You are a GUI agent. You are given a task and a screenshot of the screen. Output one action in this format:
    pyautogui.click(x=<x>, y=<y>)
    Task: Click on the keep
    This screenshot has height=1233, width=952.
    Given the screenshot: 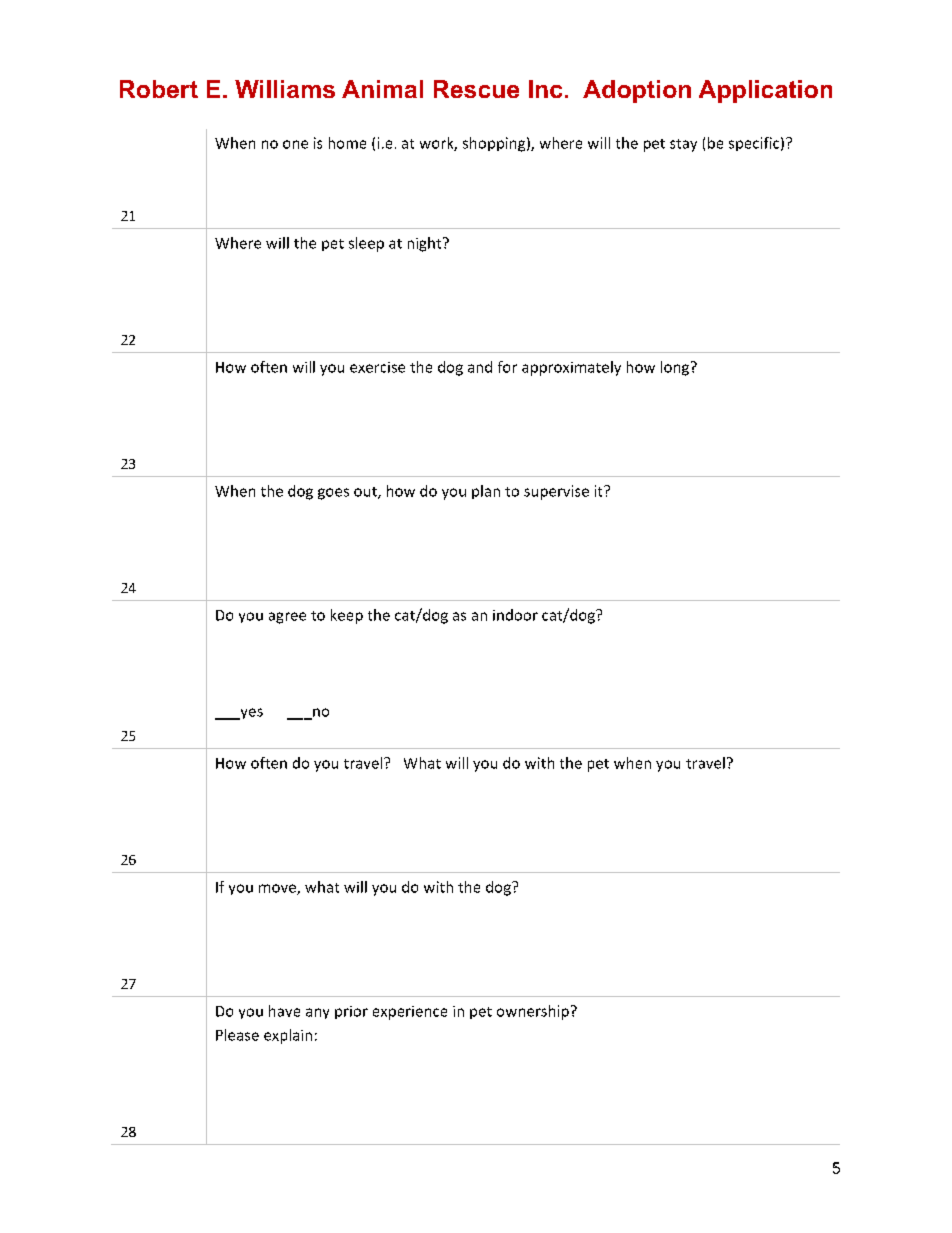 What is the action you would take?
    pyautogui.click(x=347, y=616)
